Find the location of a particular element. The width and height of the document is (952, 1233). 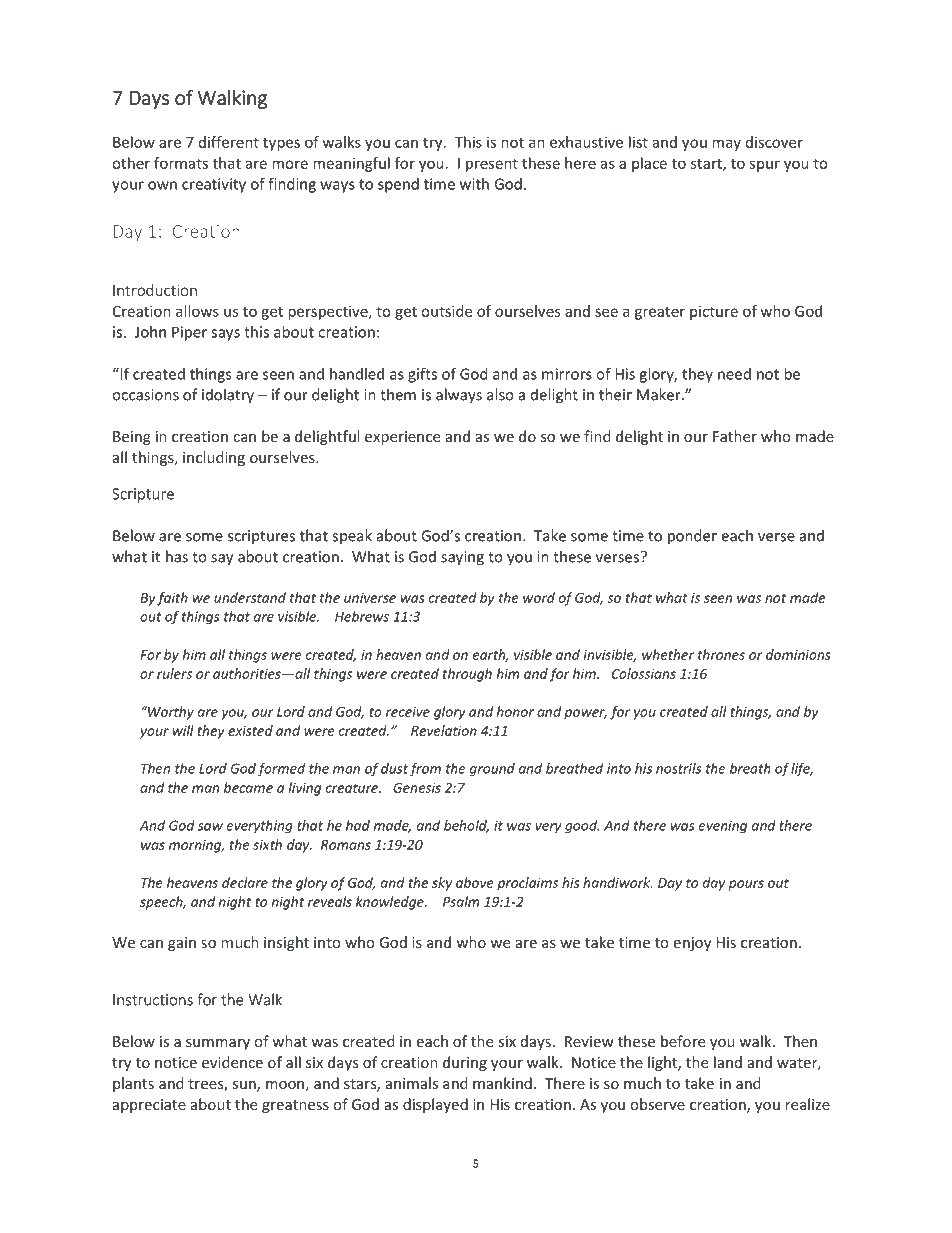

during is located at coordinates (465, 1063).
